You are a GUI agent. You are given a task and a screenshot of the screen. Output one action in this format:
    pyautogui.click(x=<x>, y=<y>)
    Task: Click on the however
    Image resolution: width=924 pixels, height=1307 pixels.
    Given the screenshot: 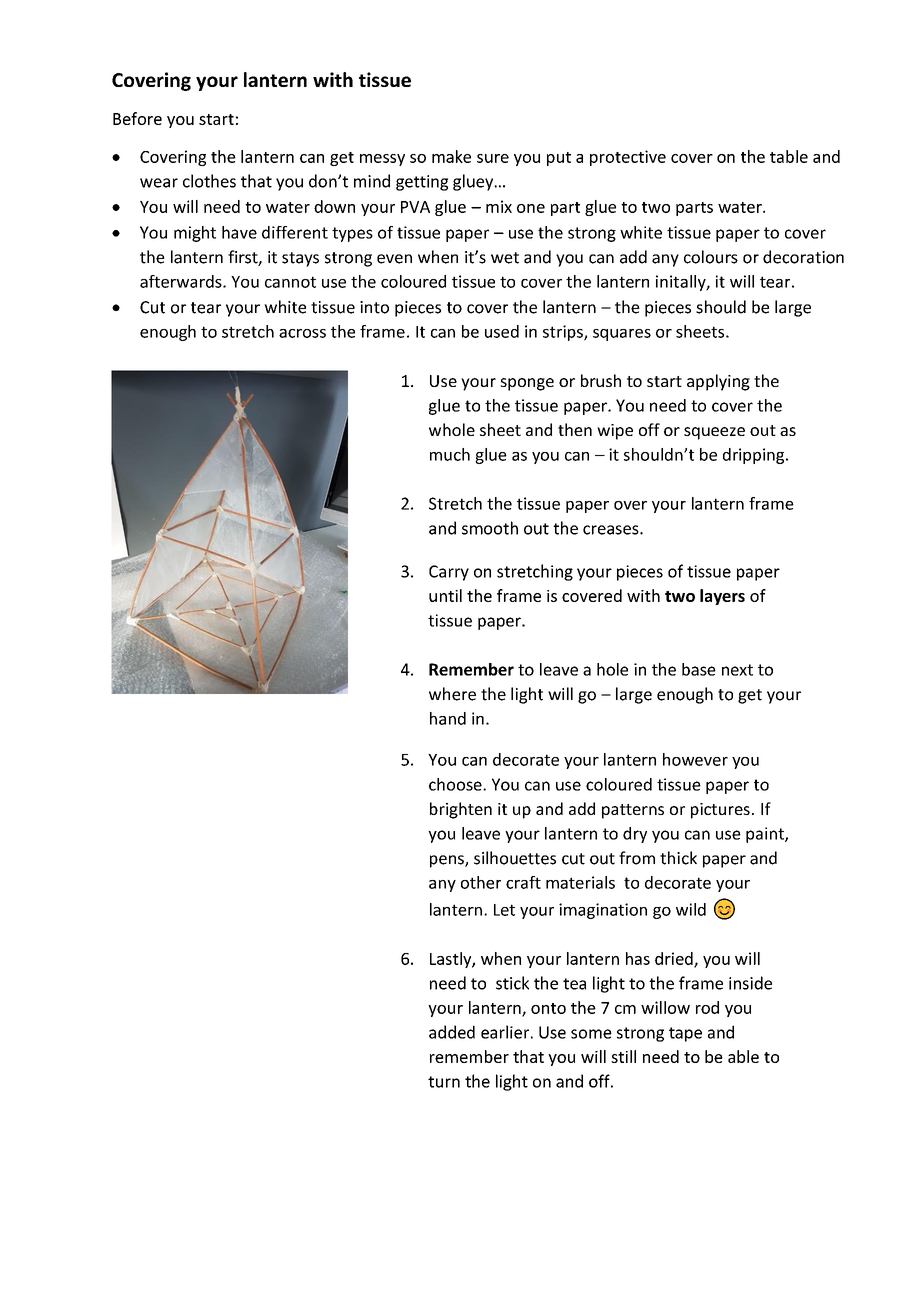 What is the action you would take?
    pyautogui.click(x=695, y=759)
